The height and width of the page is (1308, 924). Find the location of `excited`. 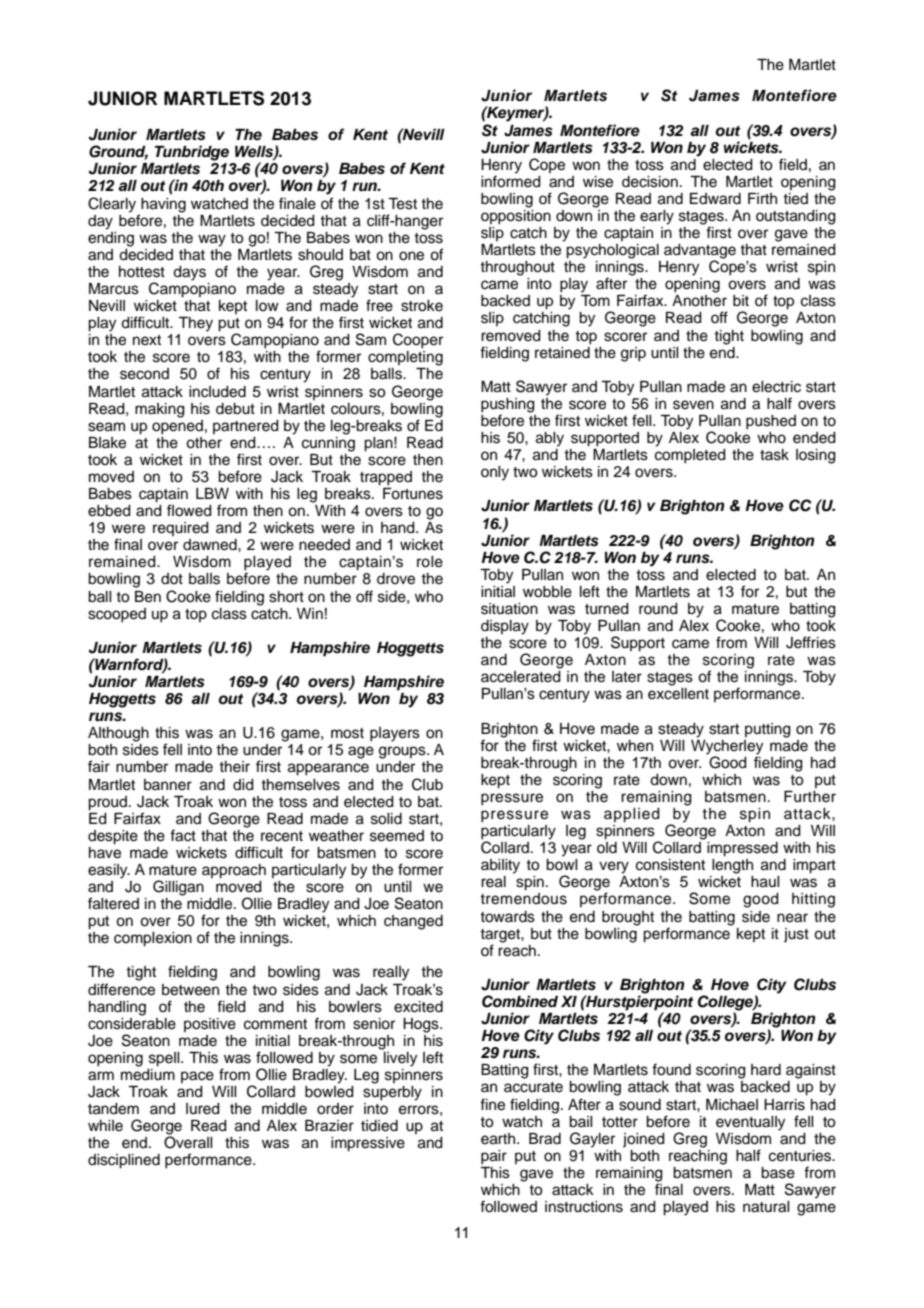

excited is located at coordinates (418, 1007).
